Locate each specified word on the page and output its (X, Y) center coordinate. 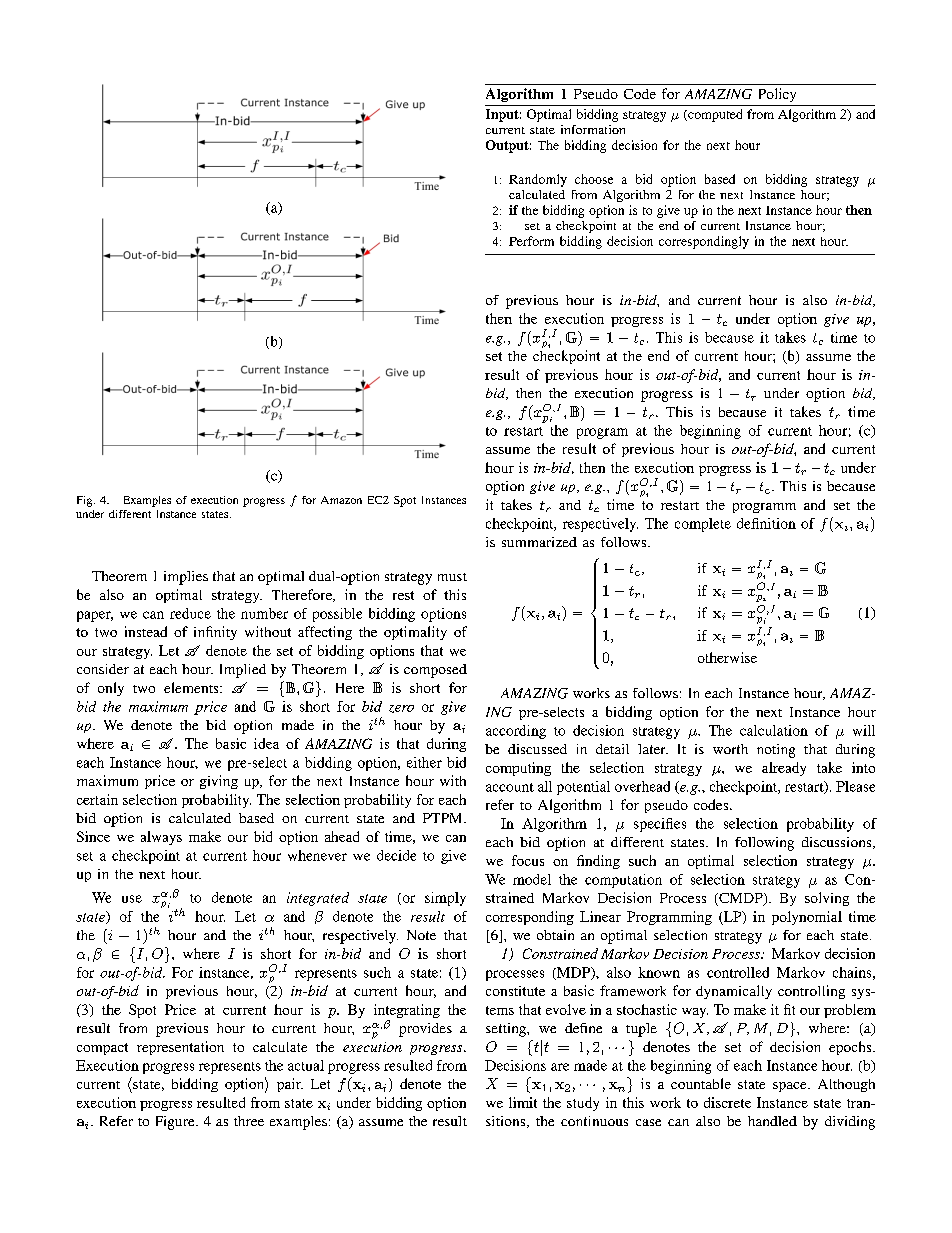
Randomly (538, 180)
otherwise (727, 657)
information (593, 129)
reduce (190, 613)
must (452, 577)
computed (714, 115)
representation (180, 1048)
